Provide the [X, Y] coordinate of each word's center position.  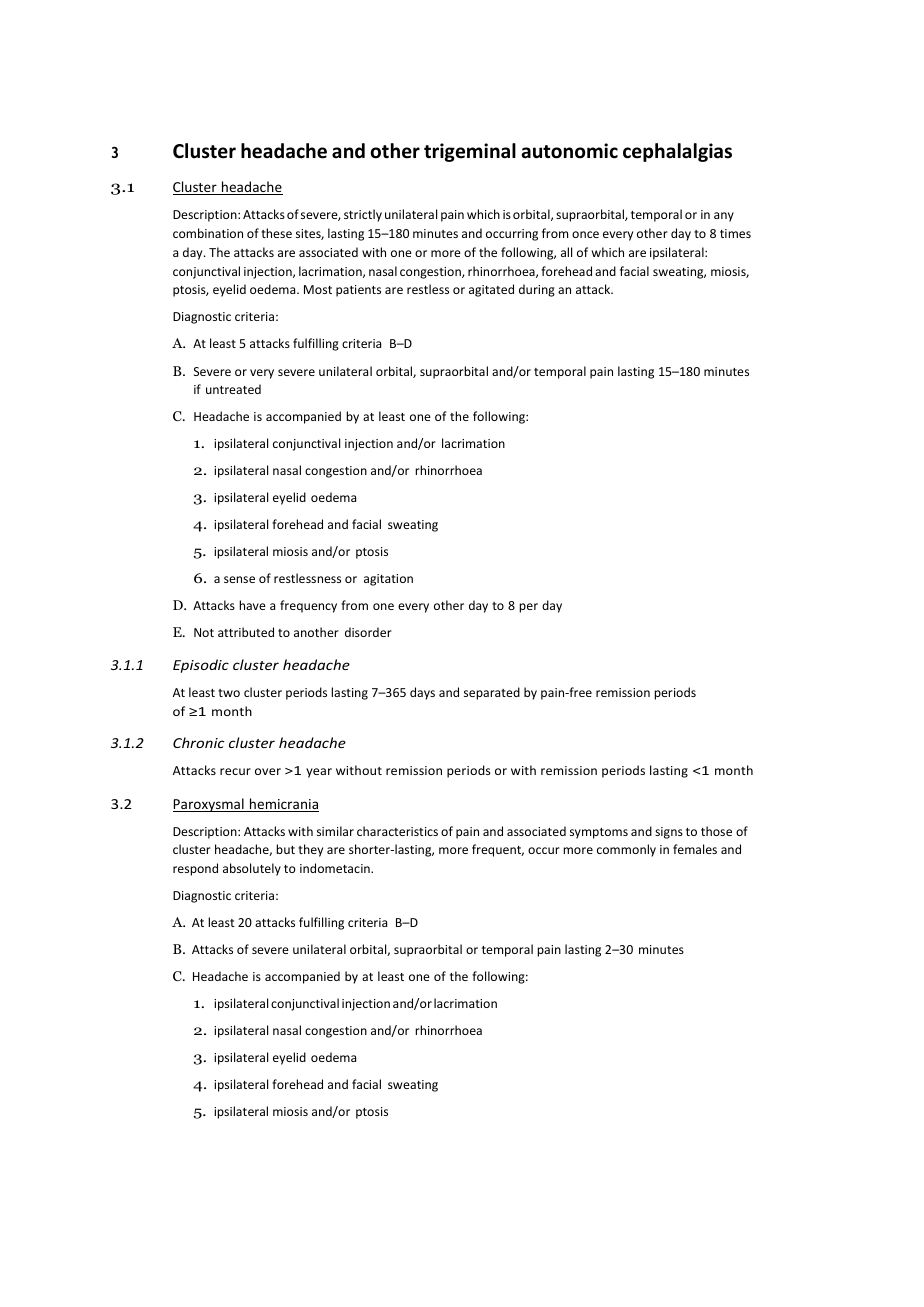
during [537, 290]
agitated [491, 290]
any [724, 217]
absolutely [252, 869]
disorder [368, 632]
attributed [246, 632]
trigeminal [470, 152]
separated [492, 693]
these [276, 233]
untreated [233, 389]
